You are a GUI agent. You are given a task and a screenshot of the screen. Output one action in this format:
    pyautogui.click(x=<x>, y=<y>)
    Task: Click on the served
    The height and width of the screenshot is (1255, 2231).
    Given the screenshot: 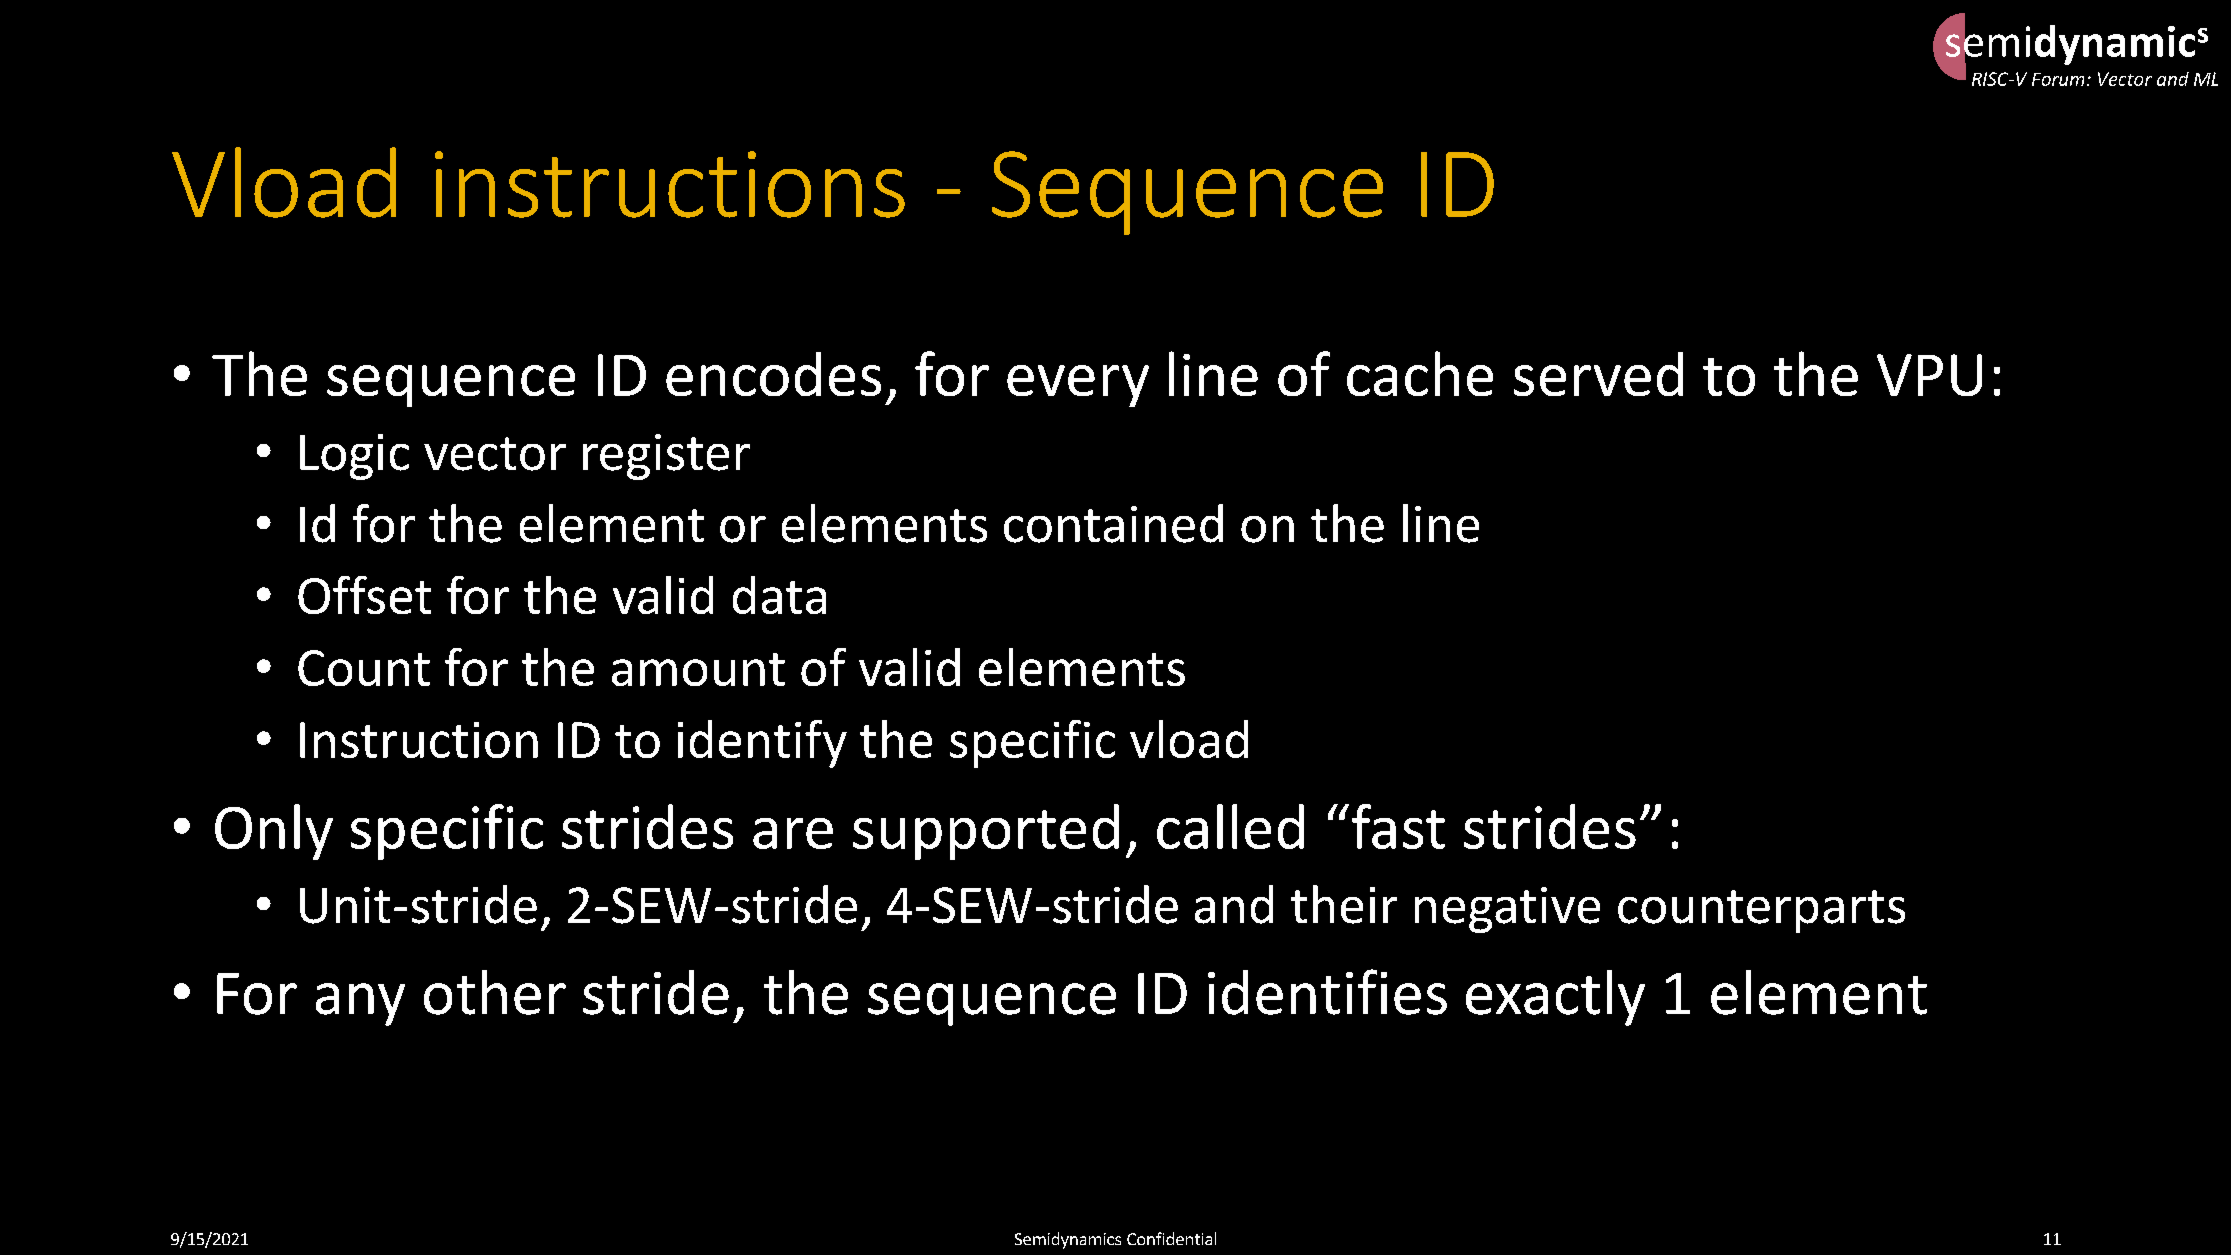 What is the action you would take?
    pyautogui.click(x=1598, y=374)
